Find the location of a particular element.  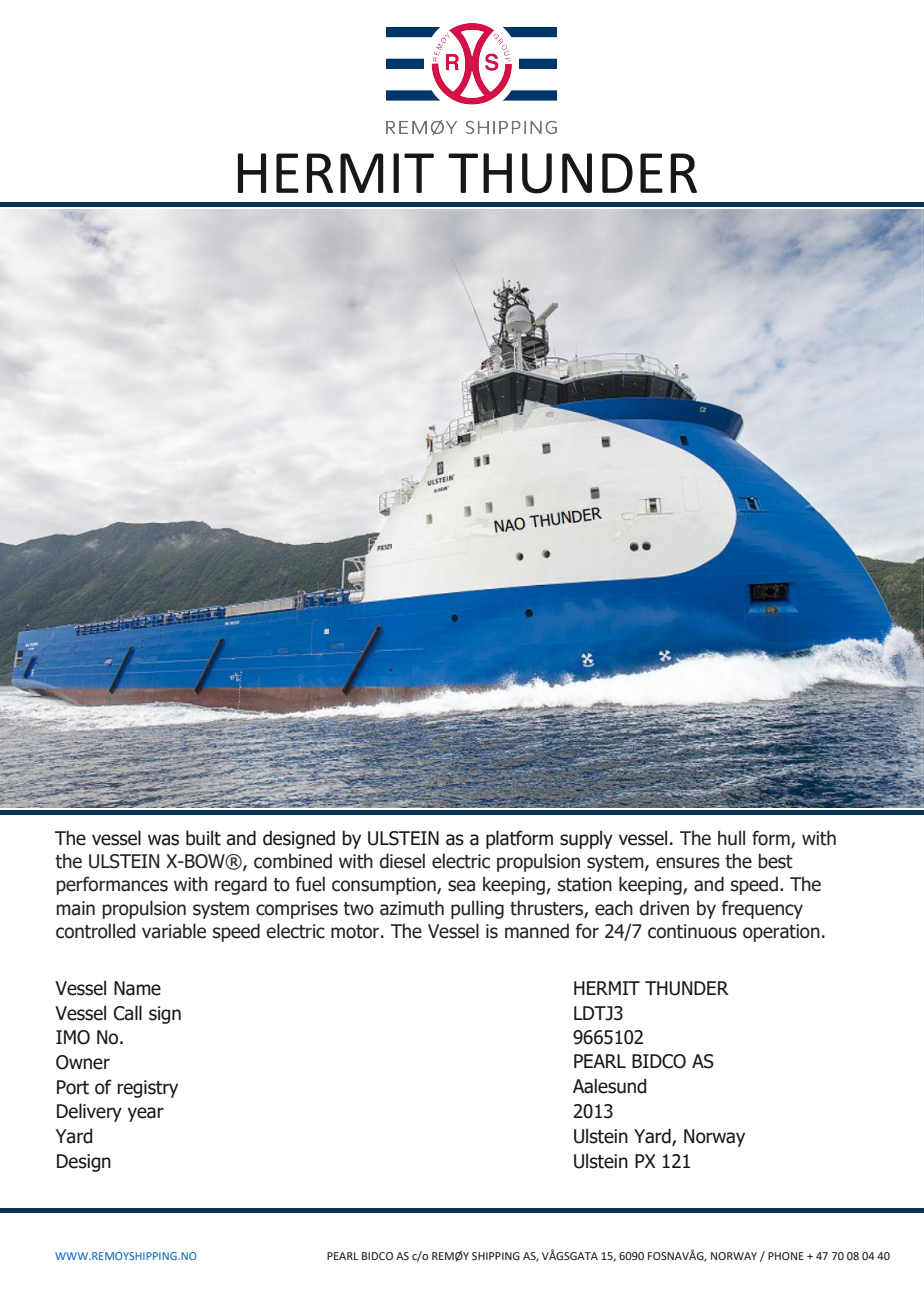

PHONE is located at coordinates (786, 1256).
